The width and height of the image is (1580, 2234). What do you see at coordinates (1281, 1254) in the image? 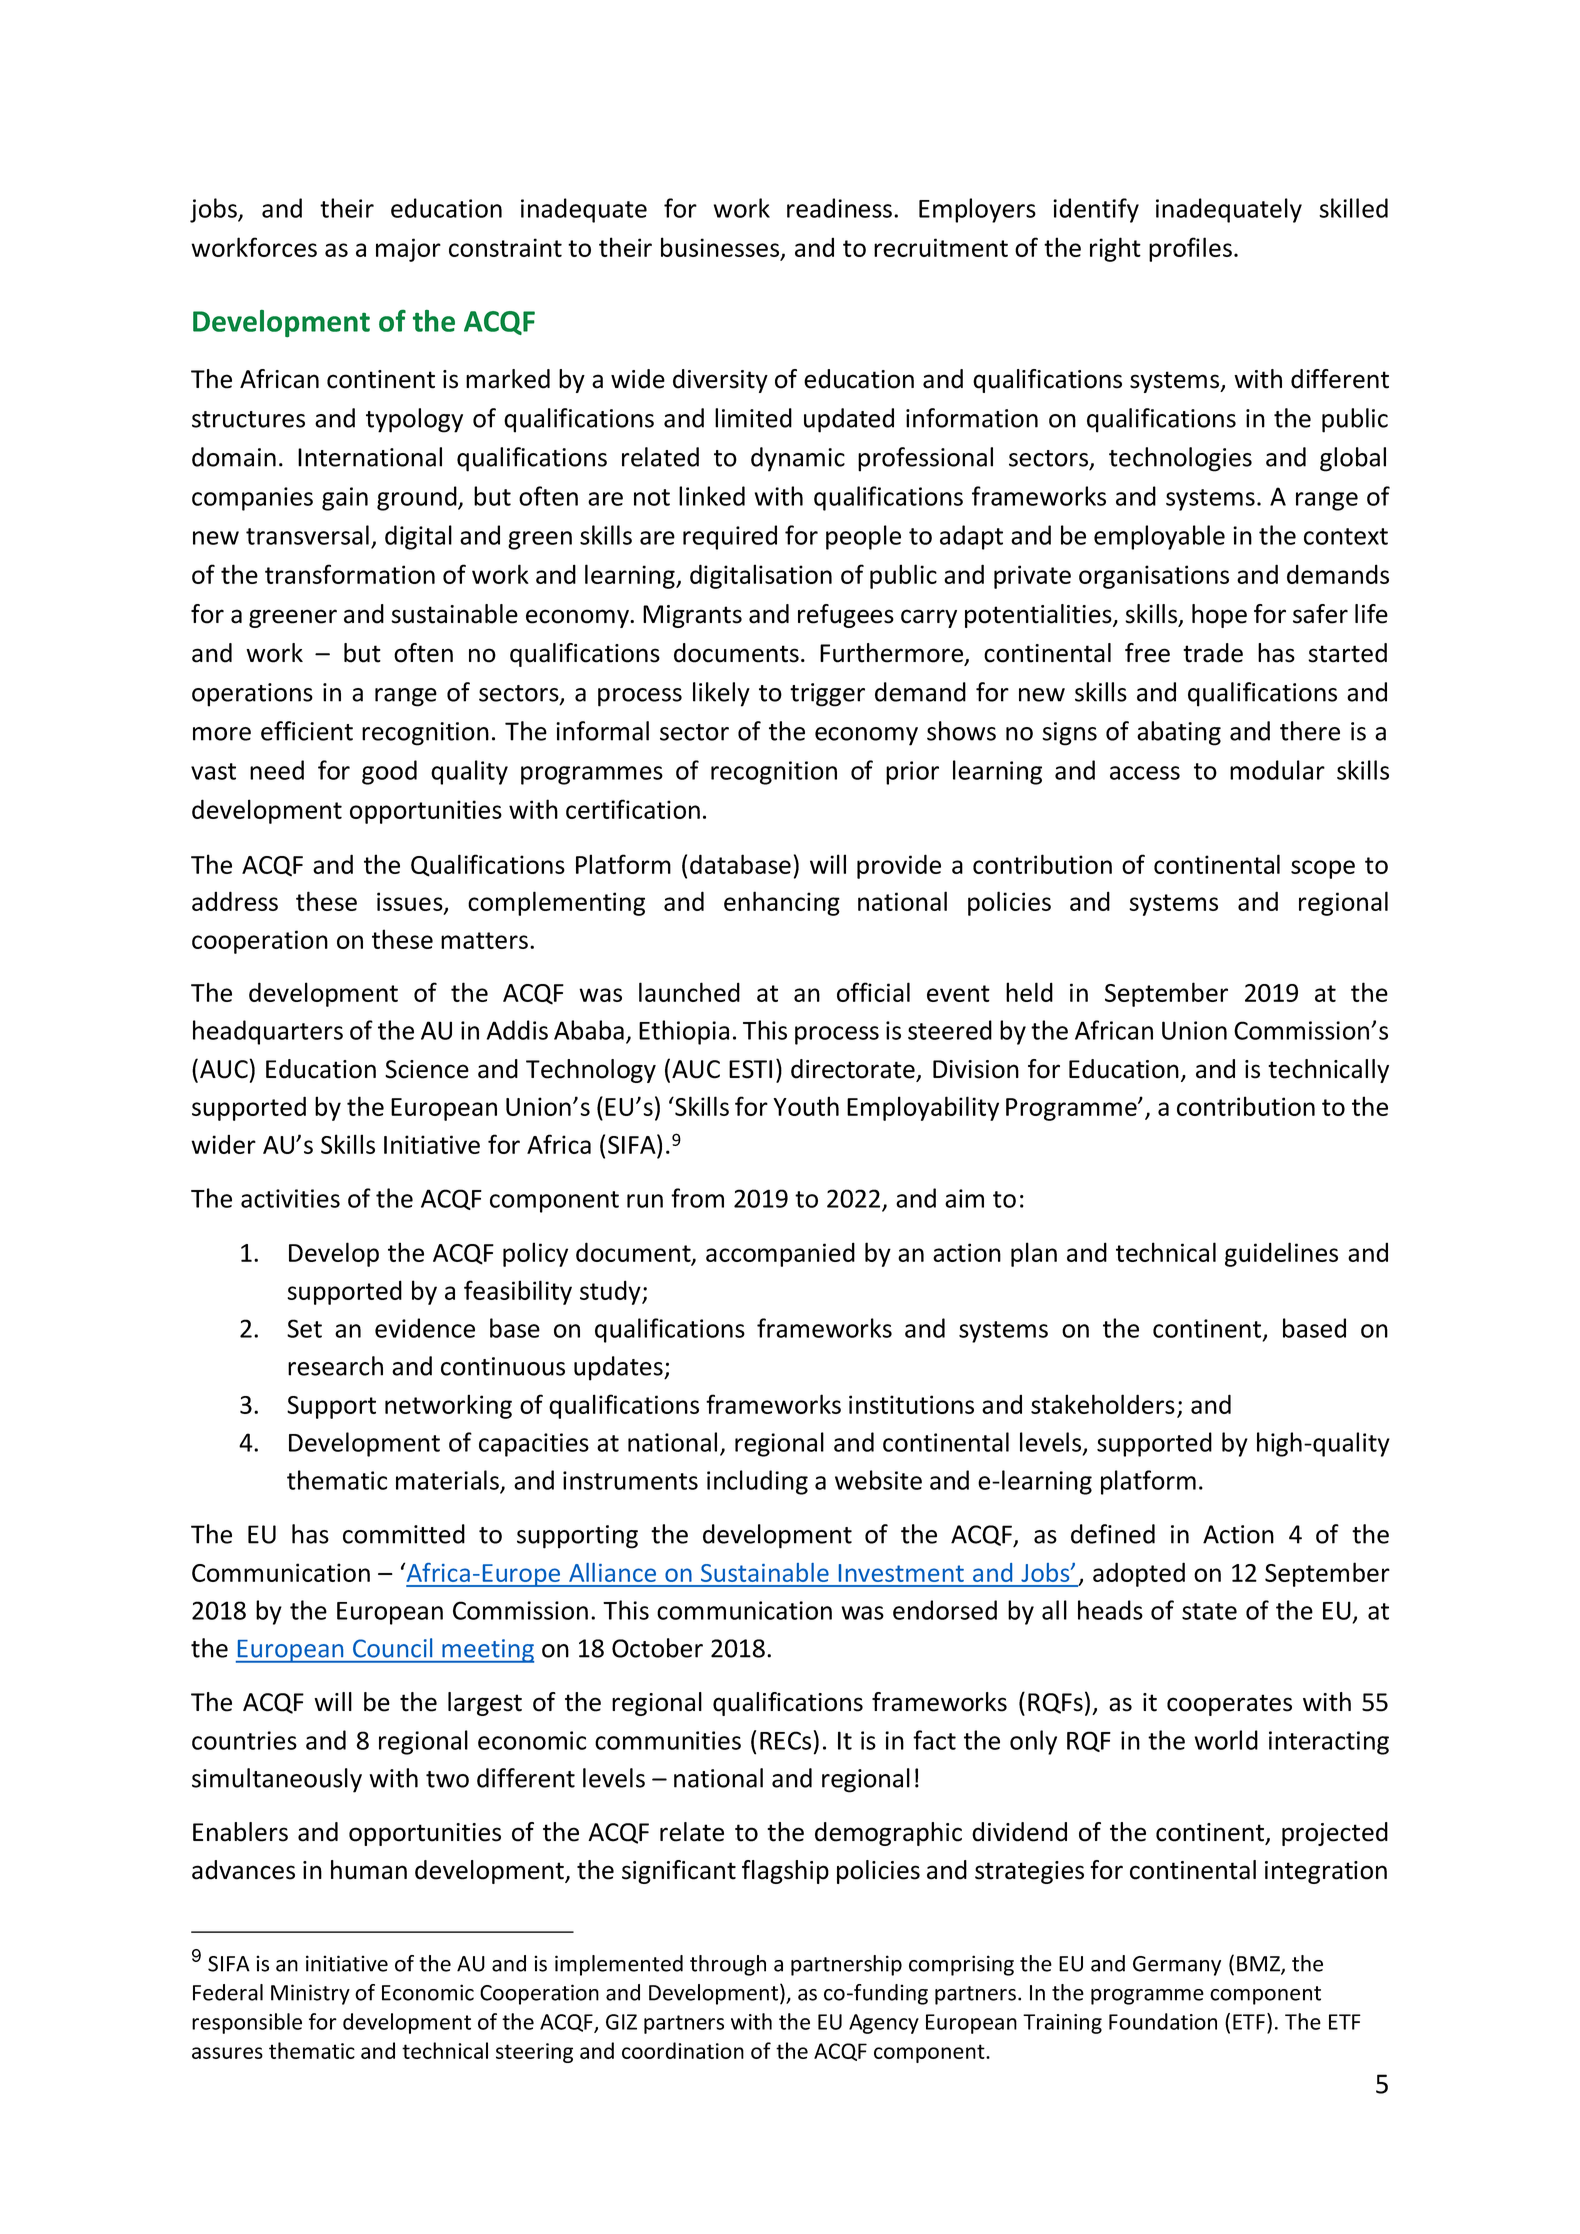
I see `guidelines` at bounding box center [1281, 1254].
